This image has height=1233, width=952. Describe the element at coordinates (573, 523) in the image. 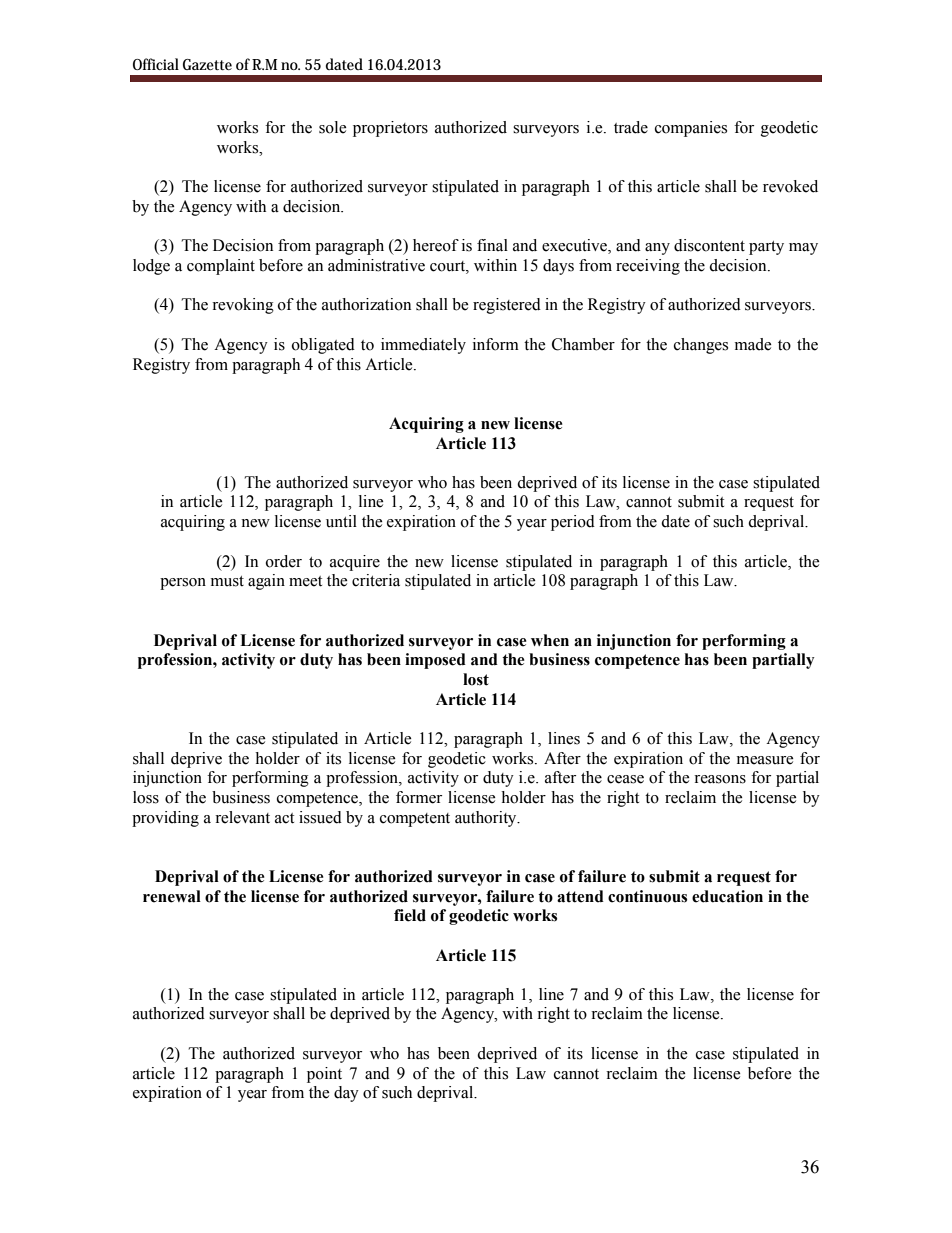

I see `period` at that location.
